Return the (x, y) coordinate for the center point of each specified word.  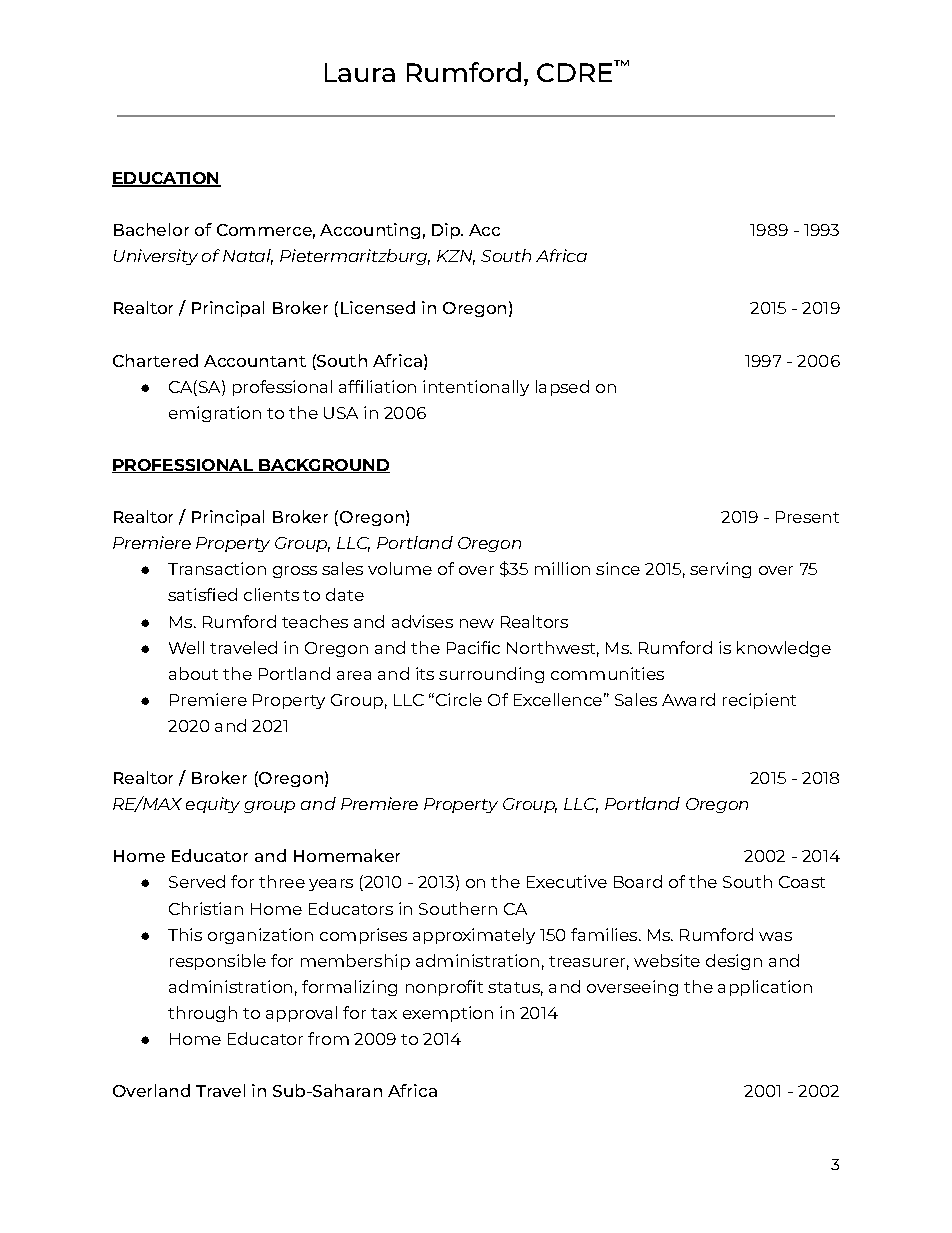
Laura (360, 72)
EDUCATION (166, 179)
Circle (457, 699)
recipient (759, 701)
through (202, 1014)
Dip (447, 231)
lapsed (562, 388)
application (765, 988)
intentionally (476, 388)
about (193, 673)
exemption (448, 1014)
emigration (215, 414)
